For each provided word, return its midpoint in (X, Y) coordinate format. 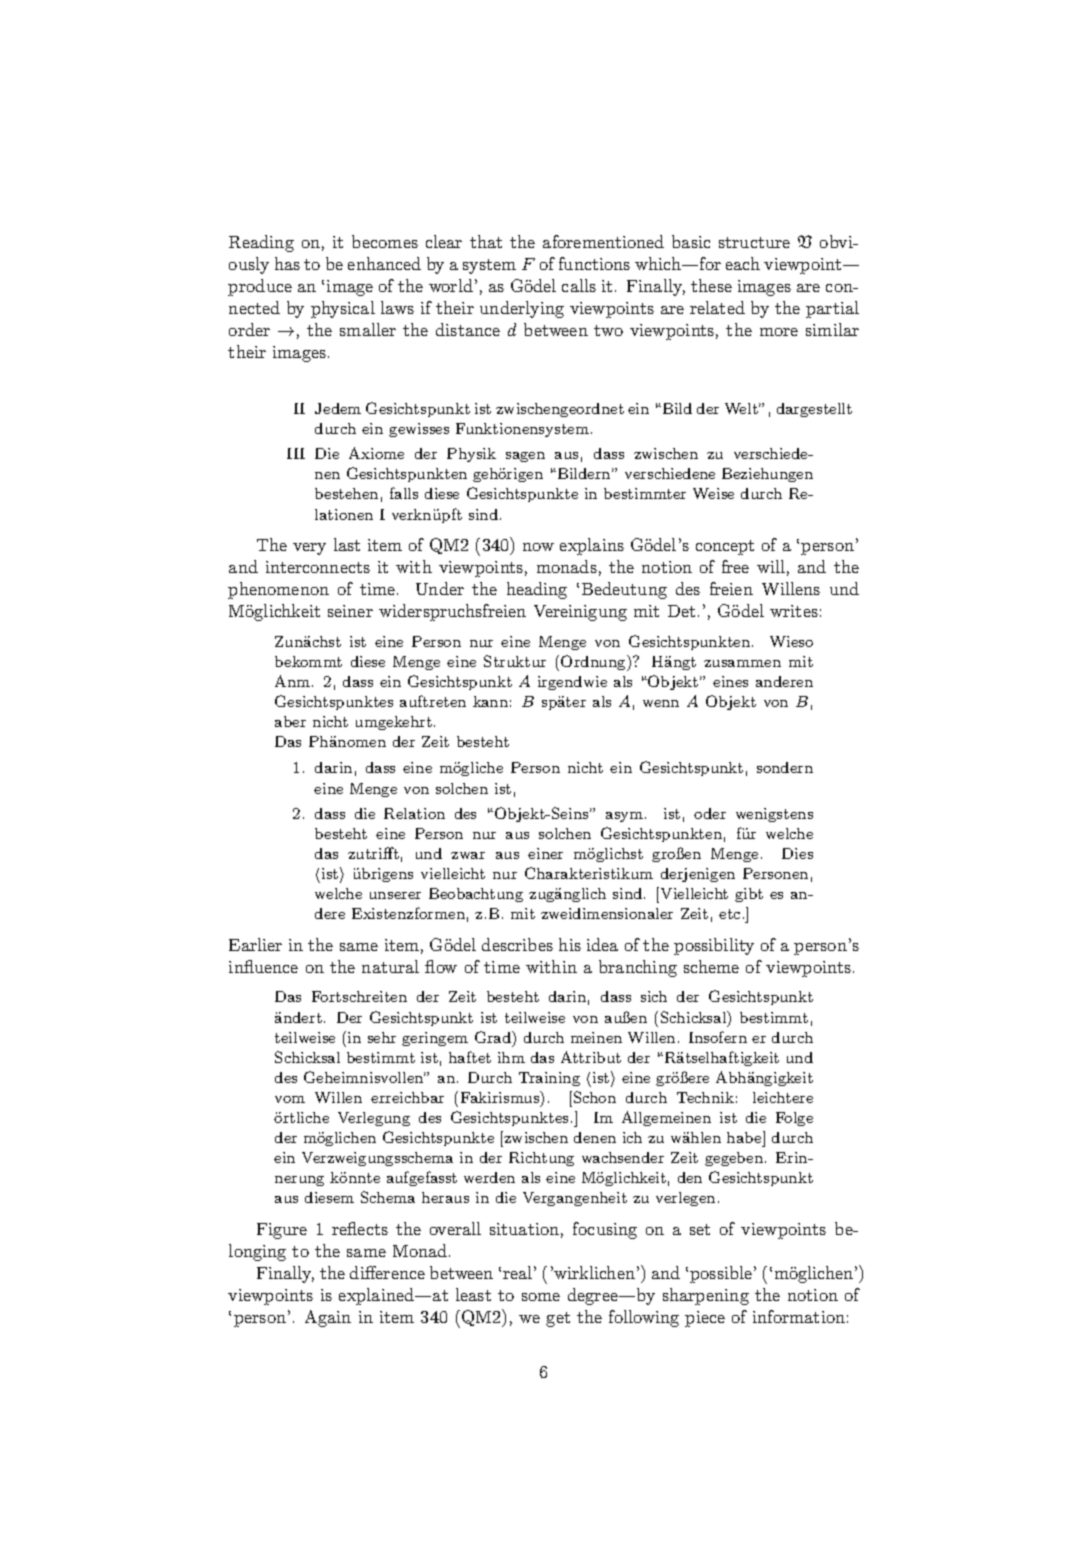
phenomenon (278, 590)
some (541, 1297)
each (743, 263)
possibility (714, 946)
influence (263, 966)
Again (328, 1318)
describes (517, 944)
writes (794, 611)
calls (579, 285)
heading (537, 590)
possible (721, 1274)
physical (343, 309)
